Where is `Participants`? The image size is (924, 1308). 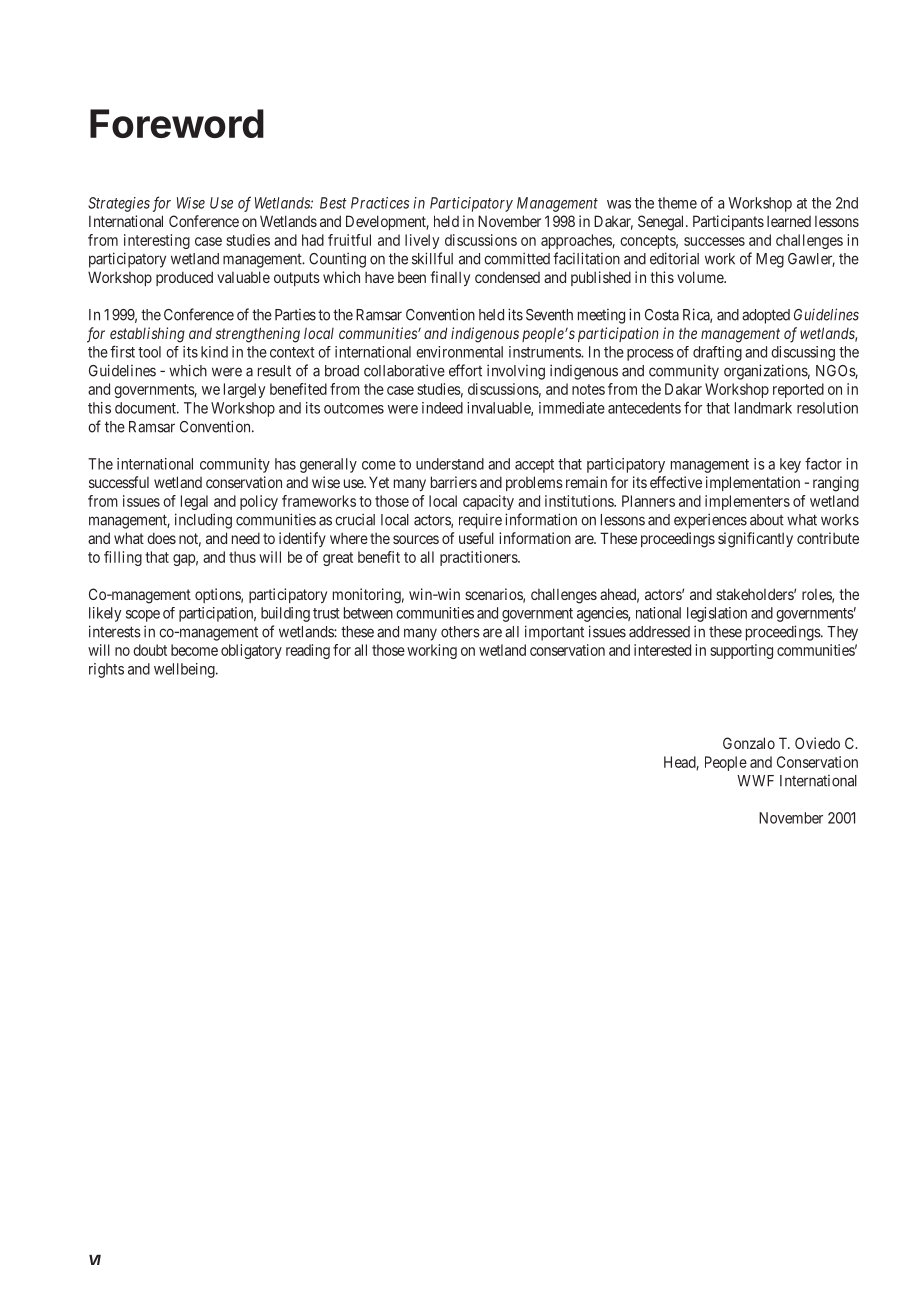
Participants is located at coordinates (728, 222).
